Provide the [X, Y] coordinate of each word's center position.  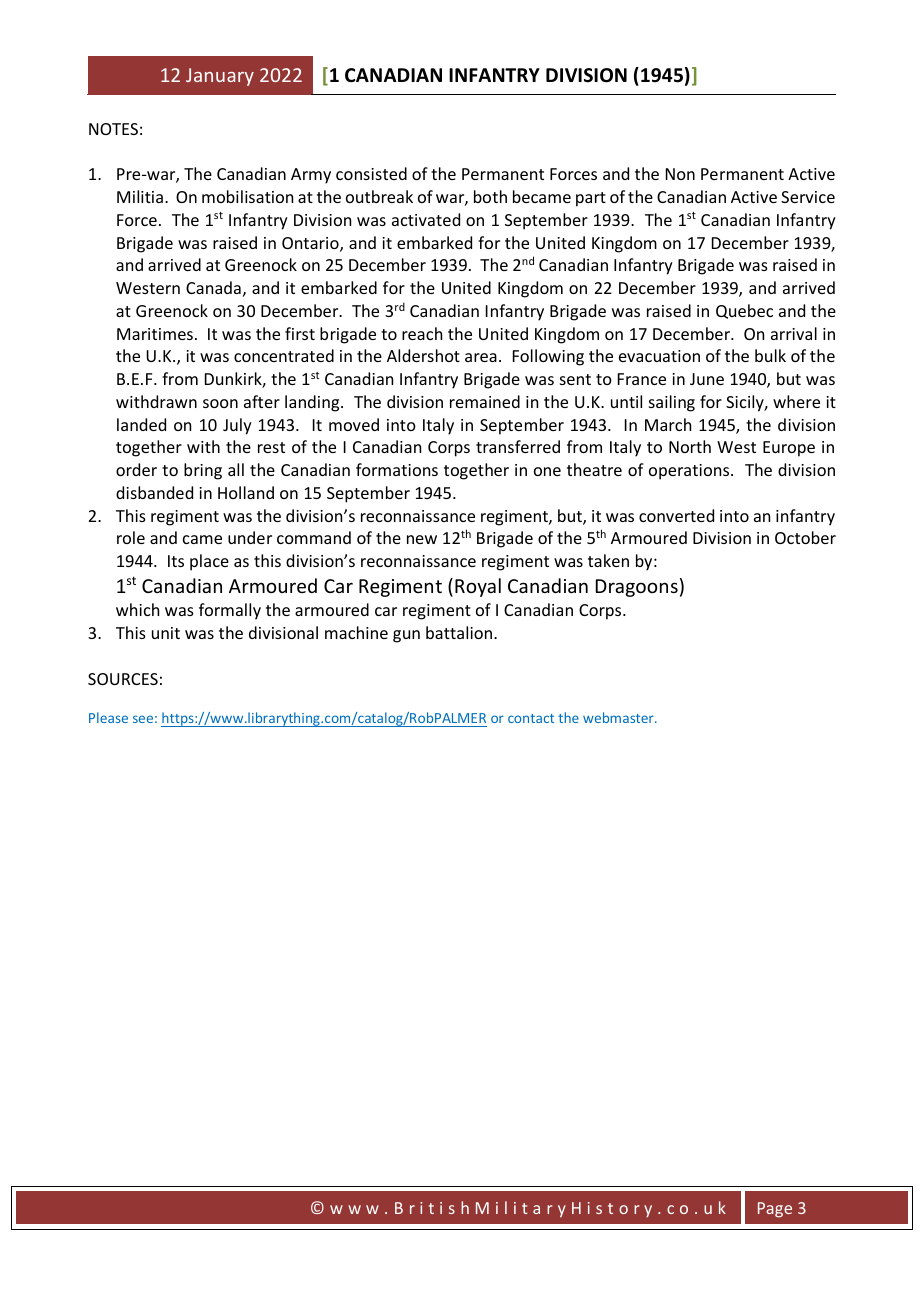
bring [203, 471]
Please [108, 717]
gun [406, 636]
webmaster [619, 717]
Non [680, 174]
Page [775, 1210]
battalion [460, 632]
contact [531, 718]
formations [397, 469]
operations [690, 472]
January [220, 77]
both [490, 196]
